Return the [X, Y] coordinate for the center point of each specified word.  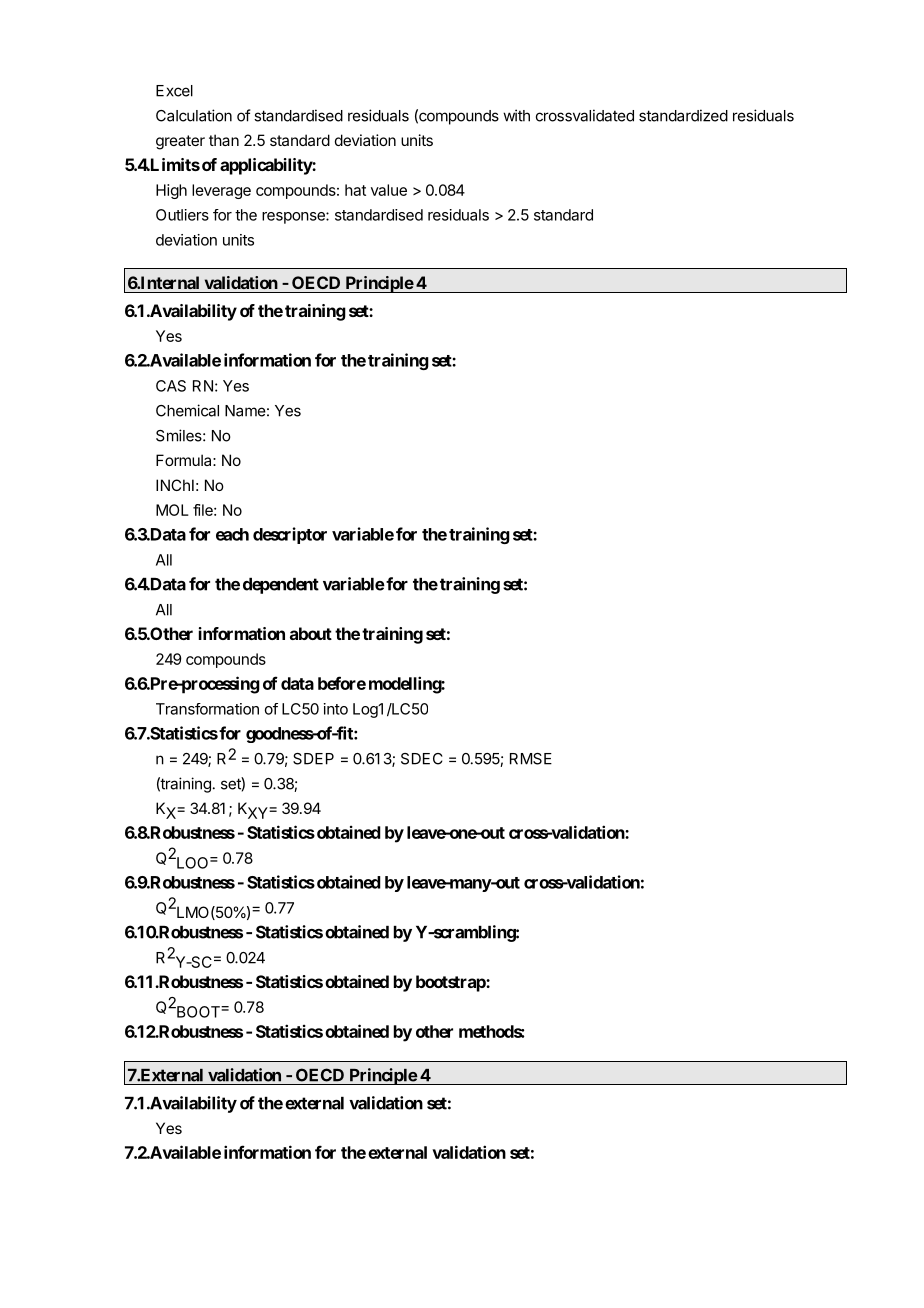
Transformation [207, 709]
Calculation [194, 115]
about [311, 633]
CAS [171, 386]
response [294, 218]
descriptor [290, 535]
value [389, 190]
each [232, 534]
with [516, 115]
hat [355, 190]
